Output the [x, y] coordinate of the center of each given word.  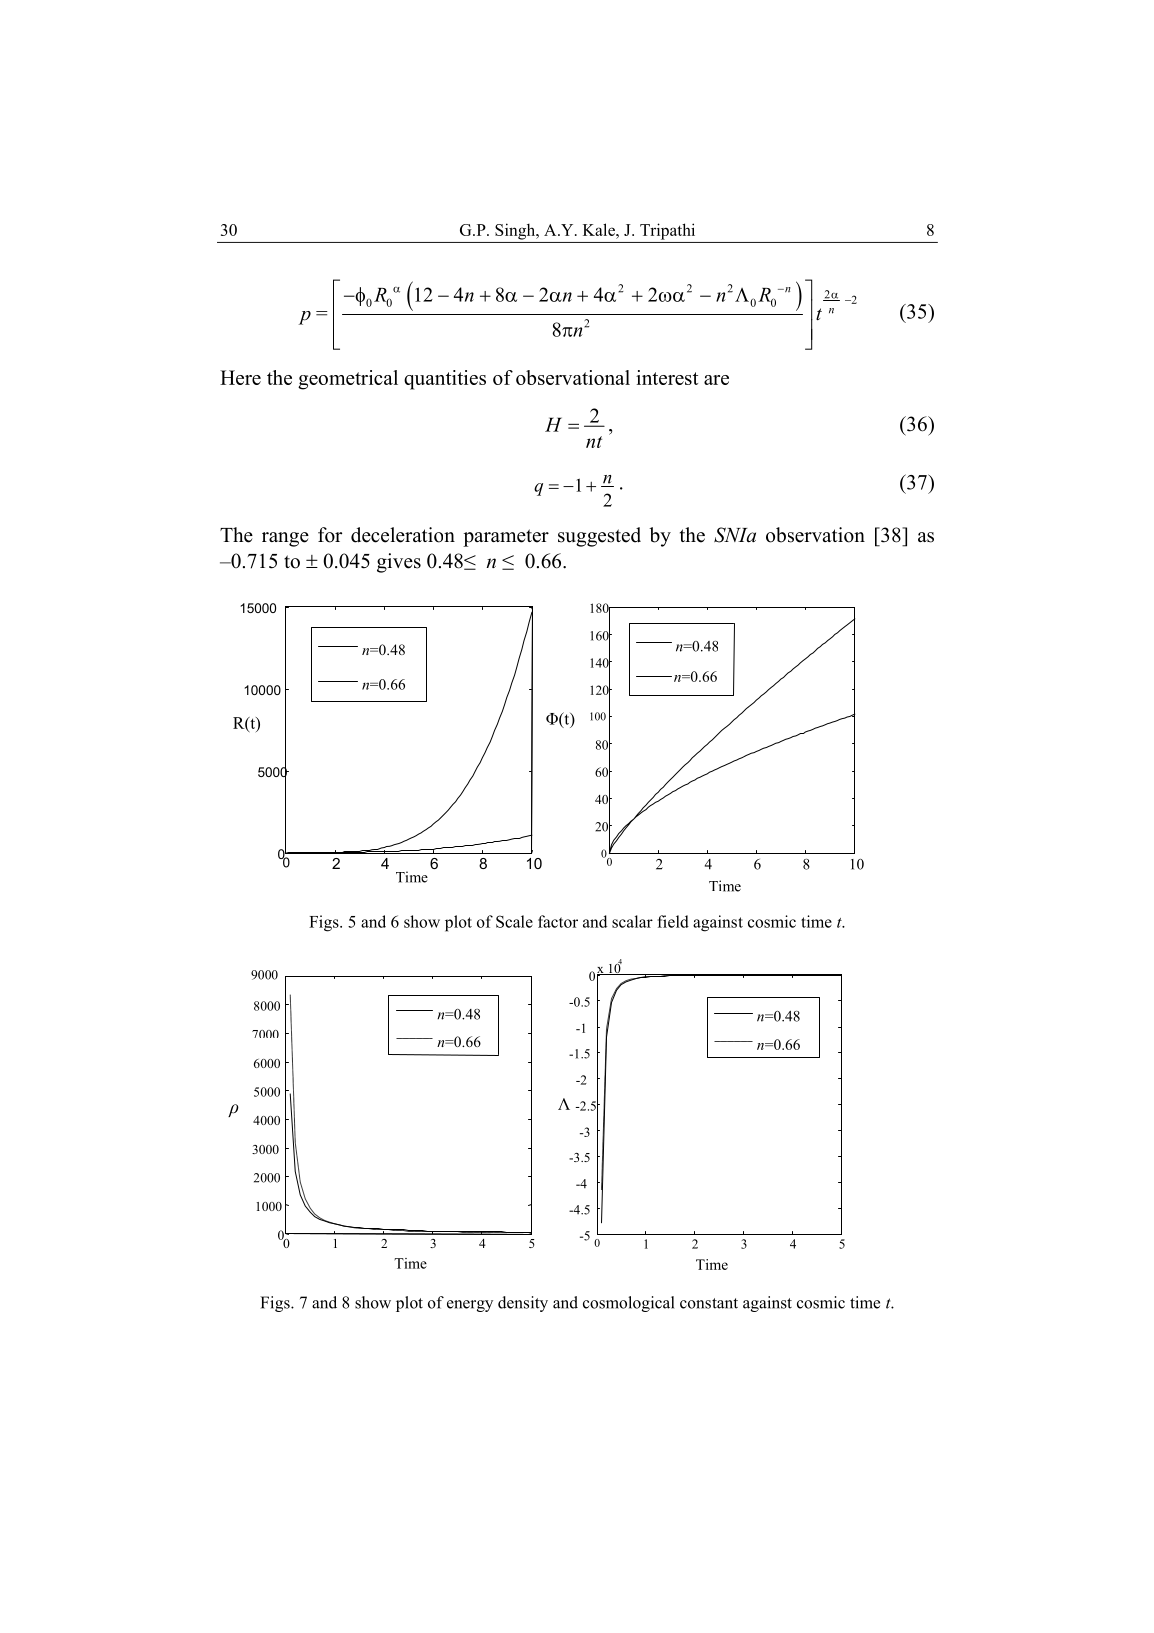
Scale [514, 921]
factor [558, 921]
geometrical [348, 380]
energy [470, 1306]
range [285, 539]
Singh [516, 231]
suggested [599, 537]
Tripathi [667, 231]
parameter [506, 538]
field [673, 921]
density [523, 1304]
